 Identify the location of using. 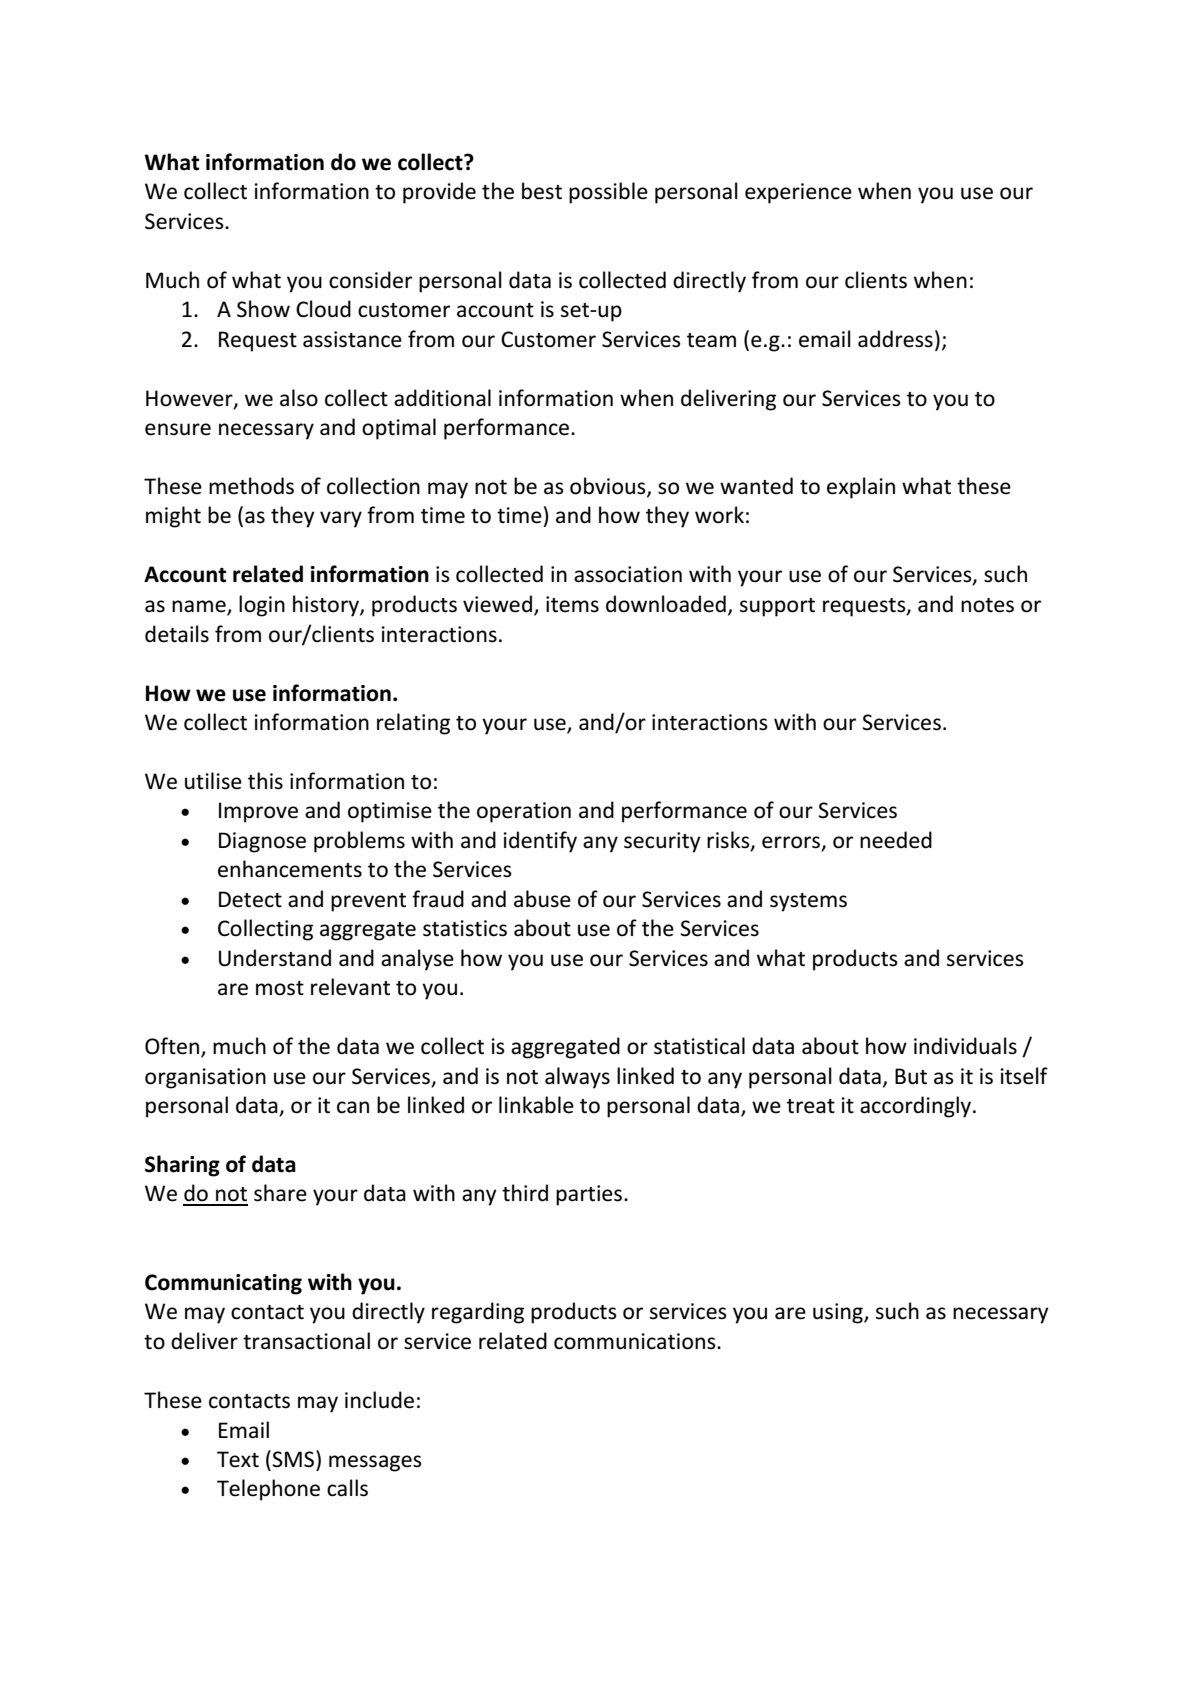
(839, 1313).
